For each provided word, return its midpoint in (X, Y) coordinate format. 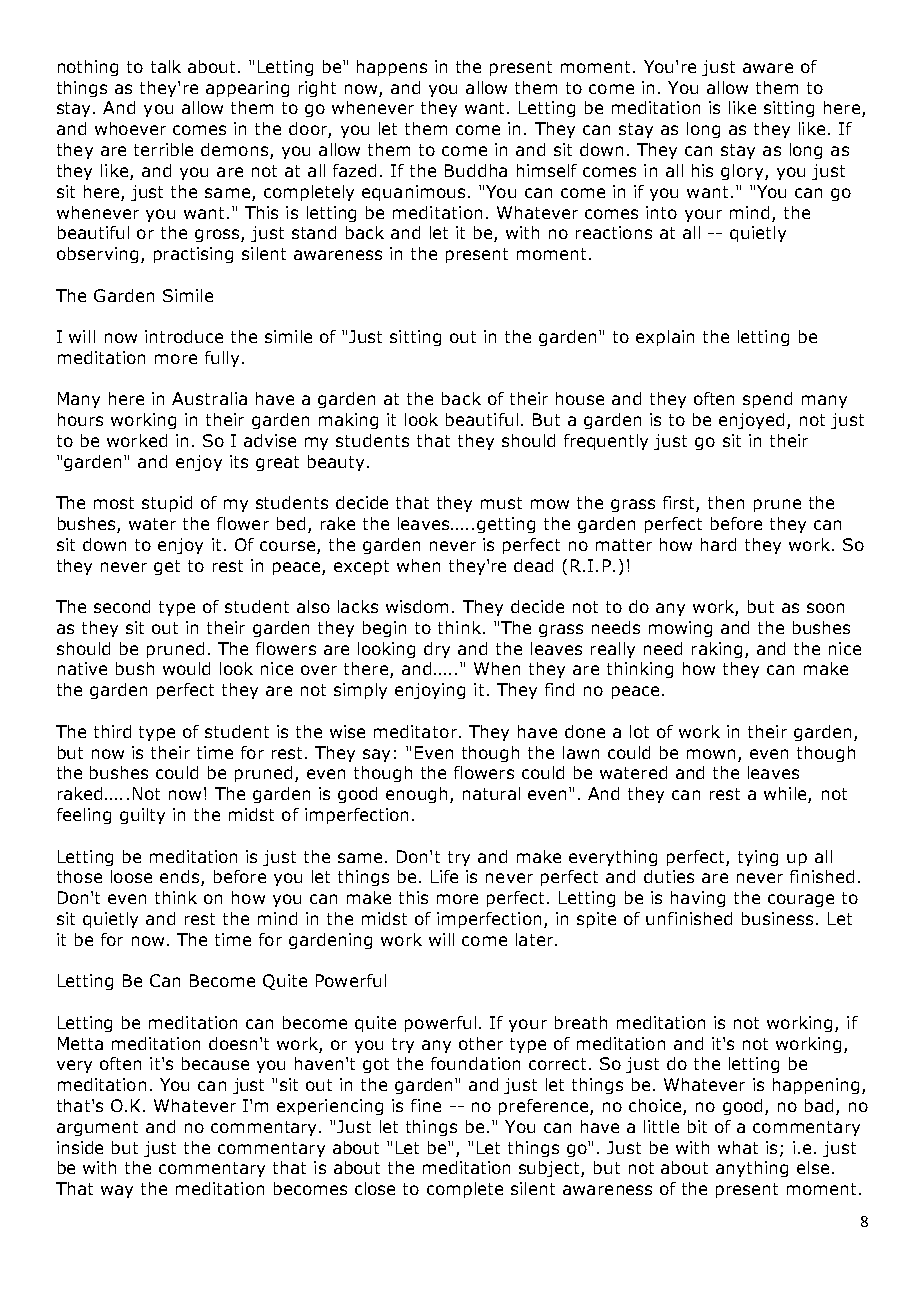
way (117, 1191)
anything (752, 1169)
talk (166, 66)
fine (426, 1105)
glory (743, 172)
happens (392, 68)
